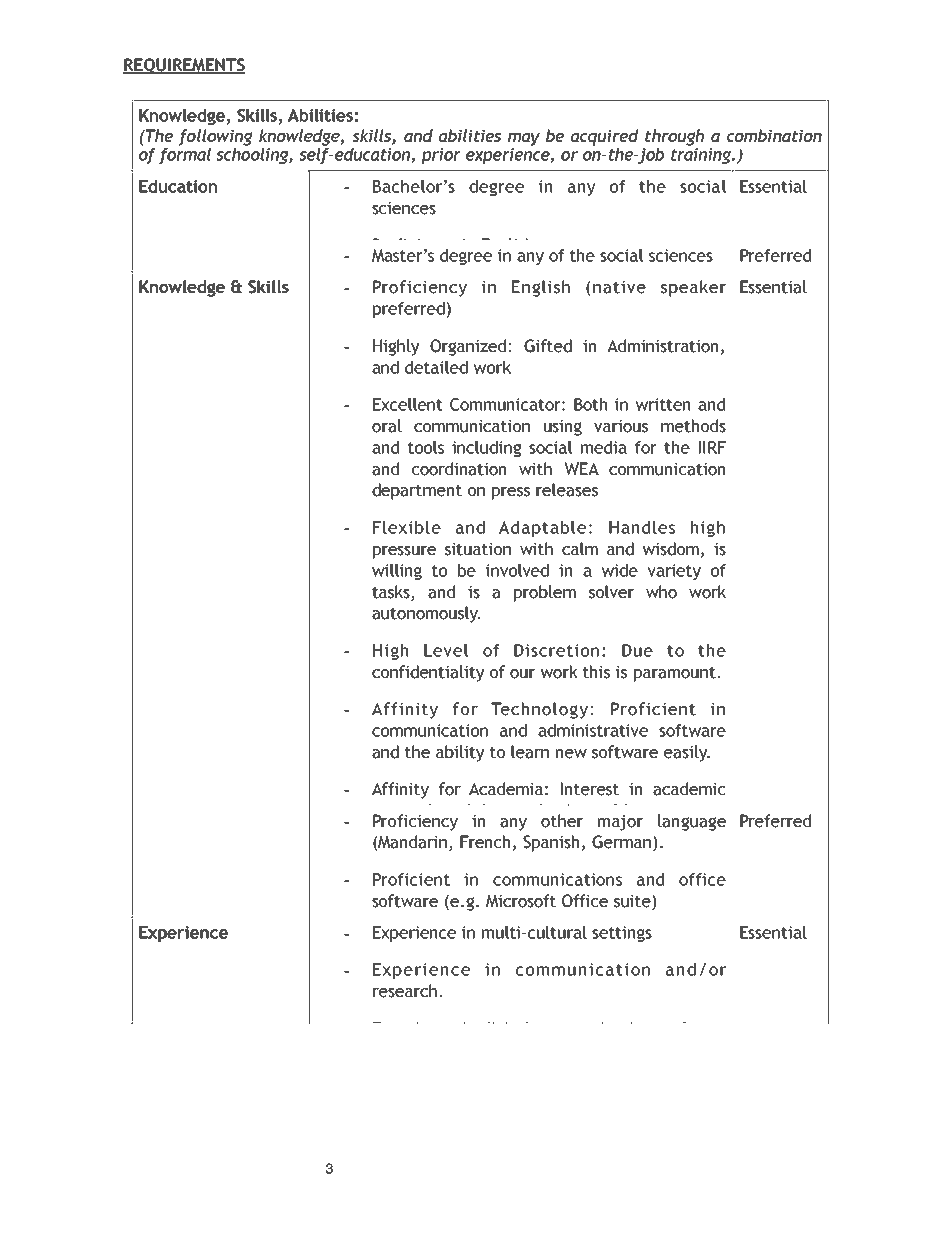 This screenshot has height=1233, width=952. Describe the element at coordinates (662, 346) in the screenshot. I see `Administration` at that location.
